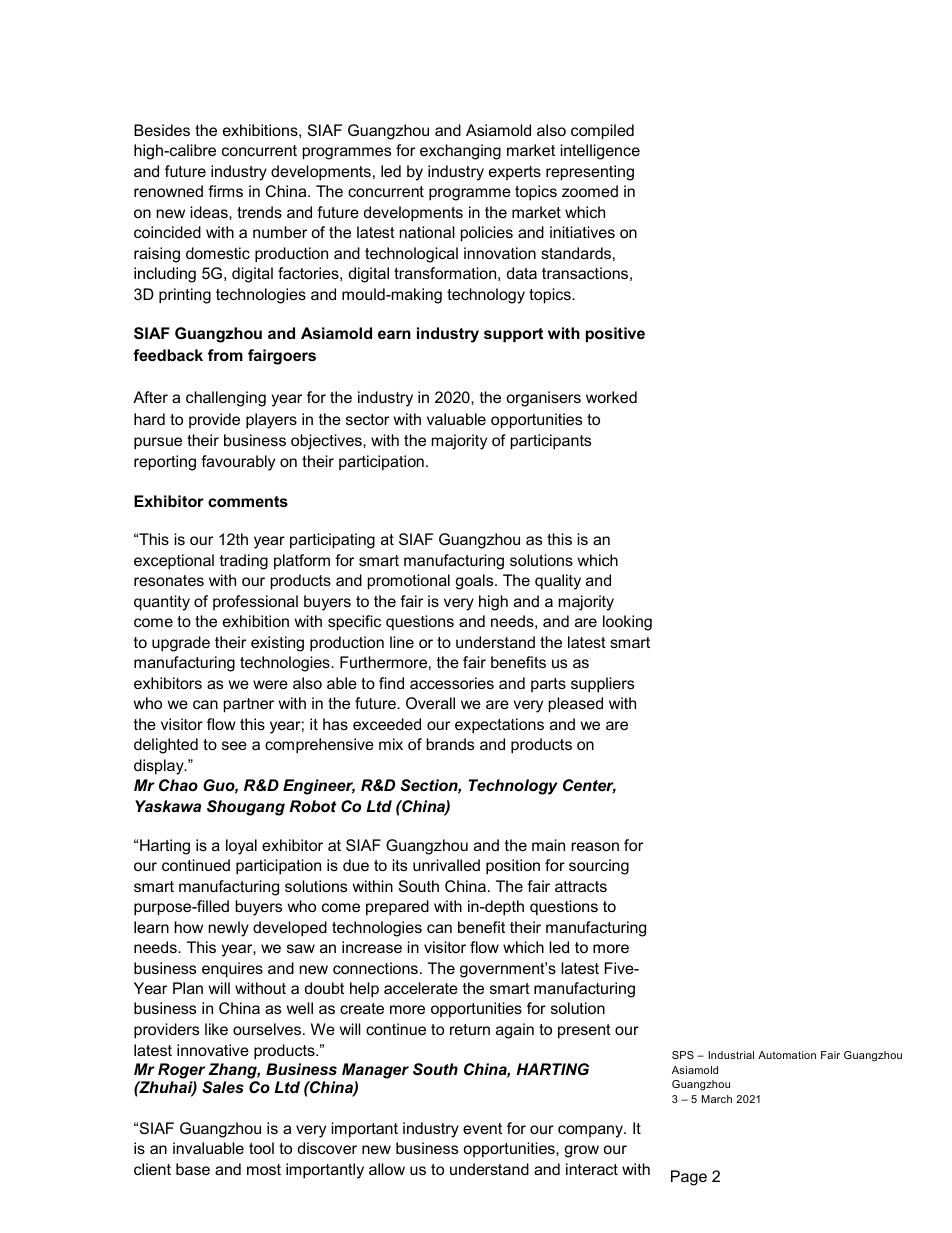  Describe the element at coordinates (225, 191) in the screenshot. I see `firms` at that location.
